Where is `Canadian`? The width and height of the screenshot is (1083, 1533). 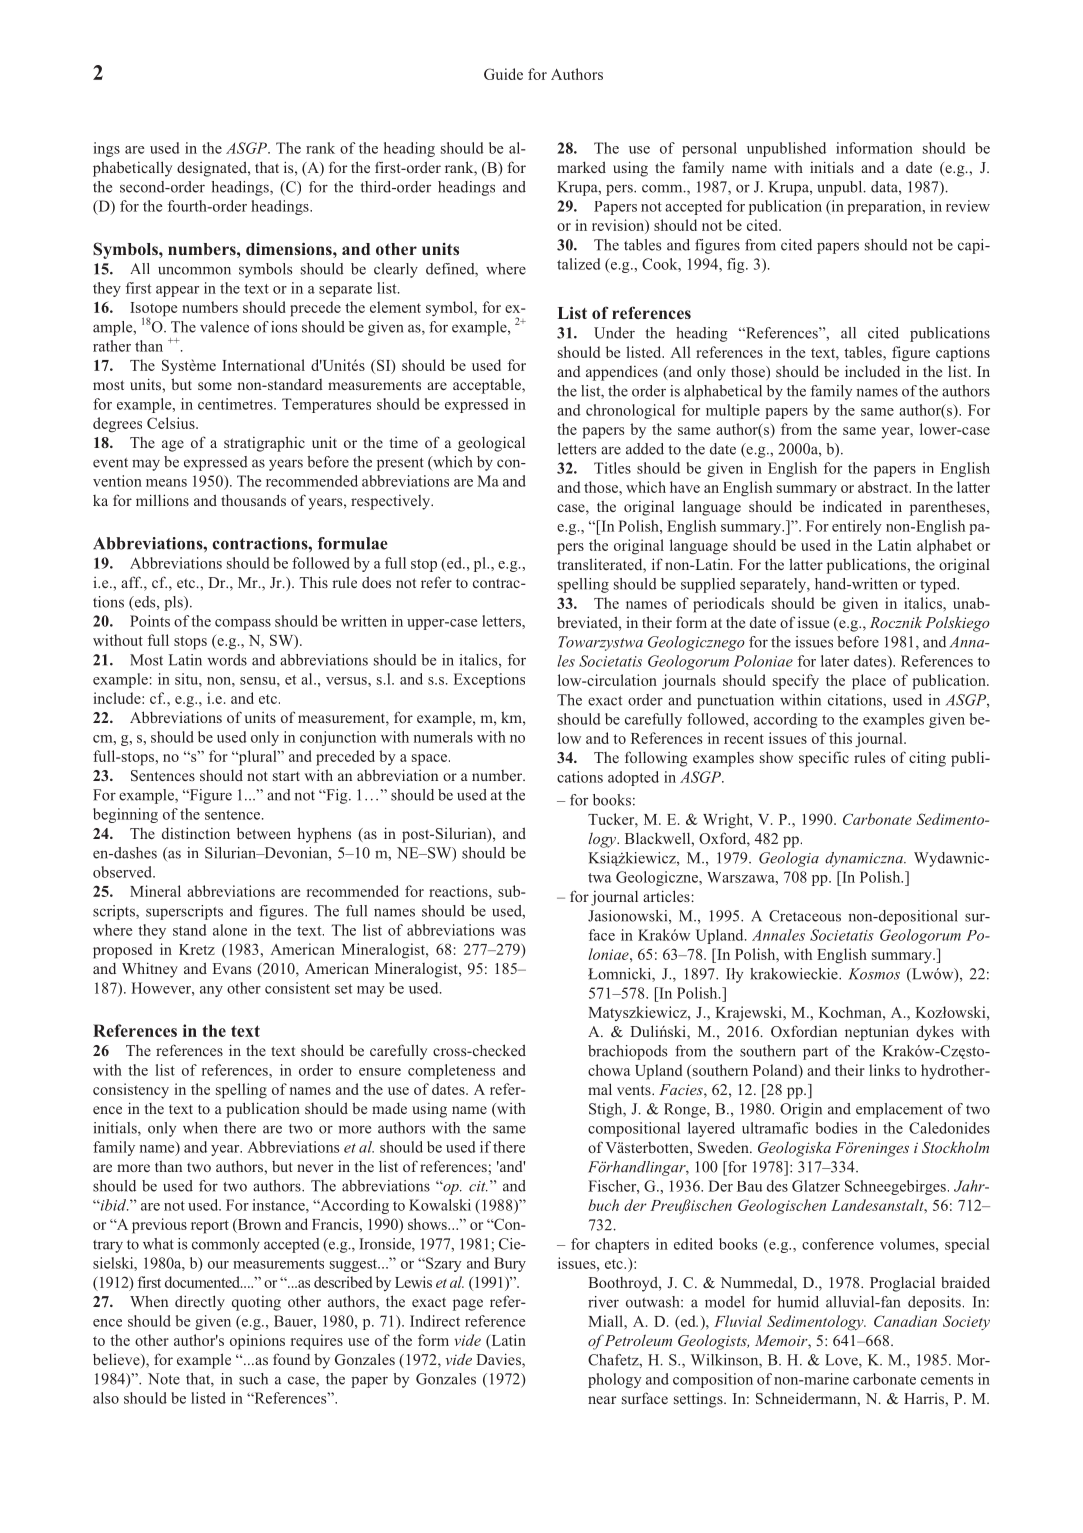 Canadian is located at coordinates (905, 1321).
